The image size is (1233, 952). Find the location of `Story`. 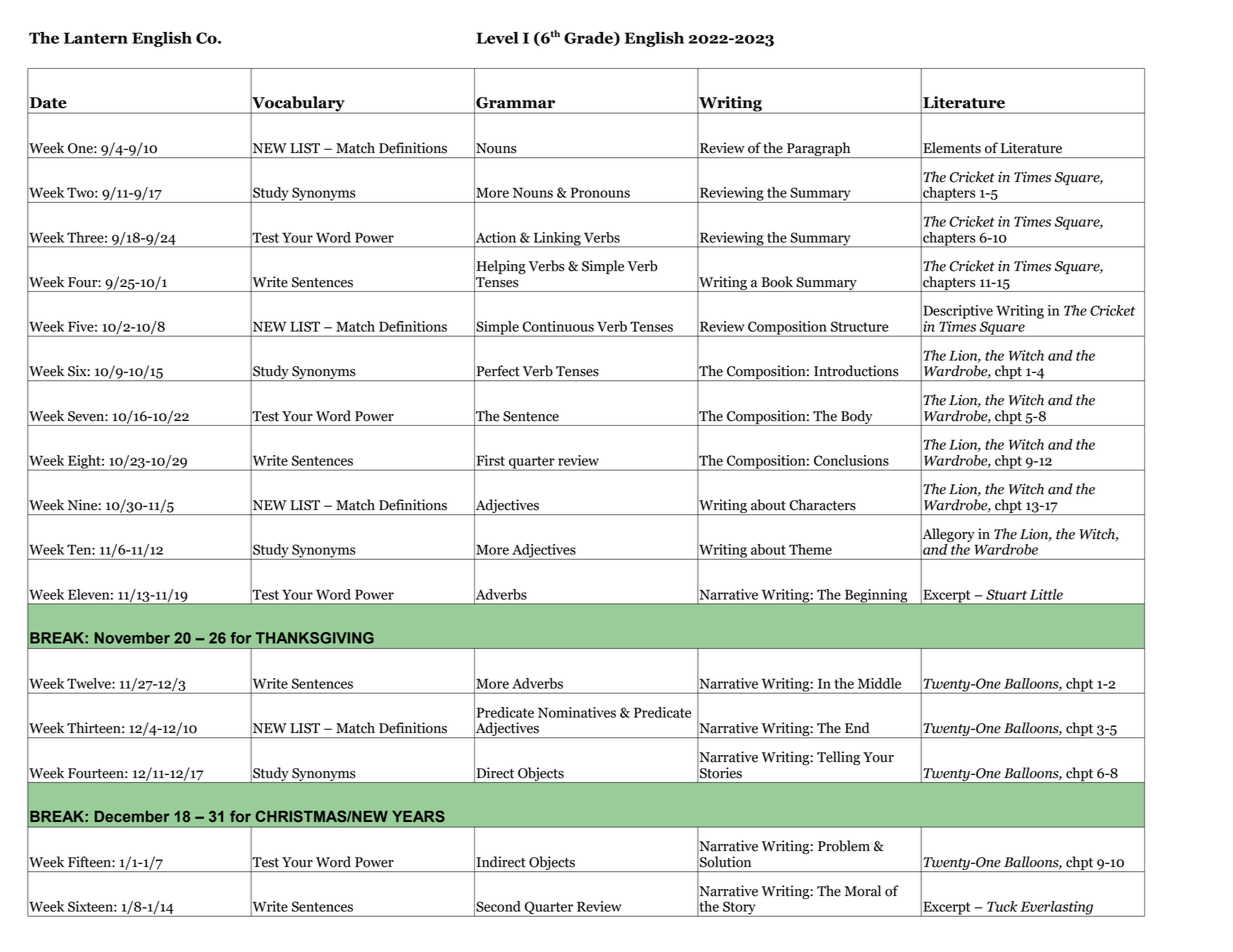

Story is located at coordinates (739, 909).
